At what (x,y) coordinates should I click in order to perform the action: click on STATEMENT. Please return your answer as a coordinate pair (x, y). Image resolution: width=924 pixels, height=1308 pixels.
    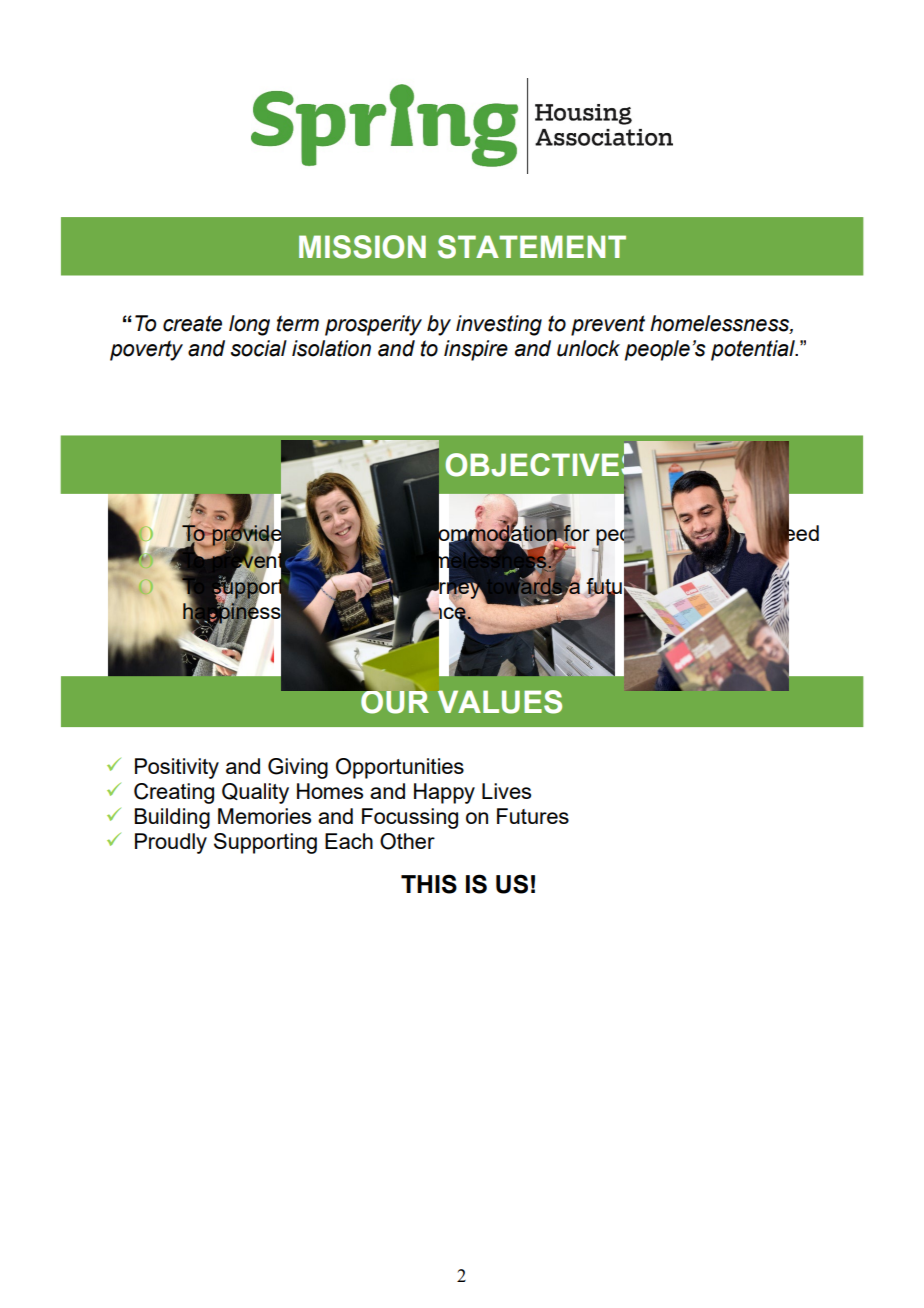
    Looking at the image, I should click on (532, 247).
